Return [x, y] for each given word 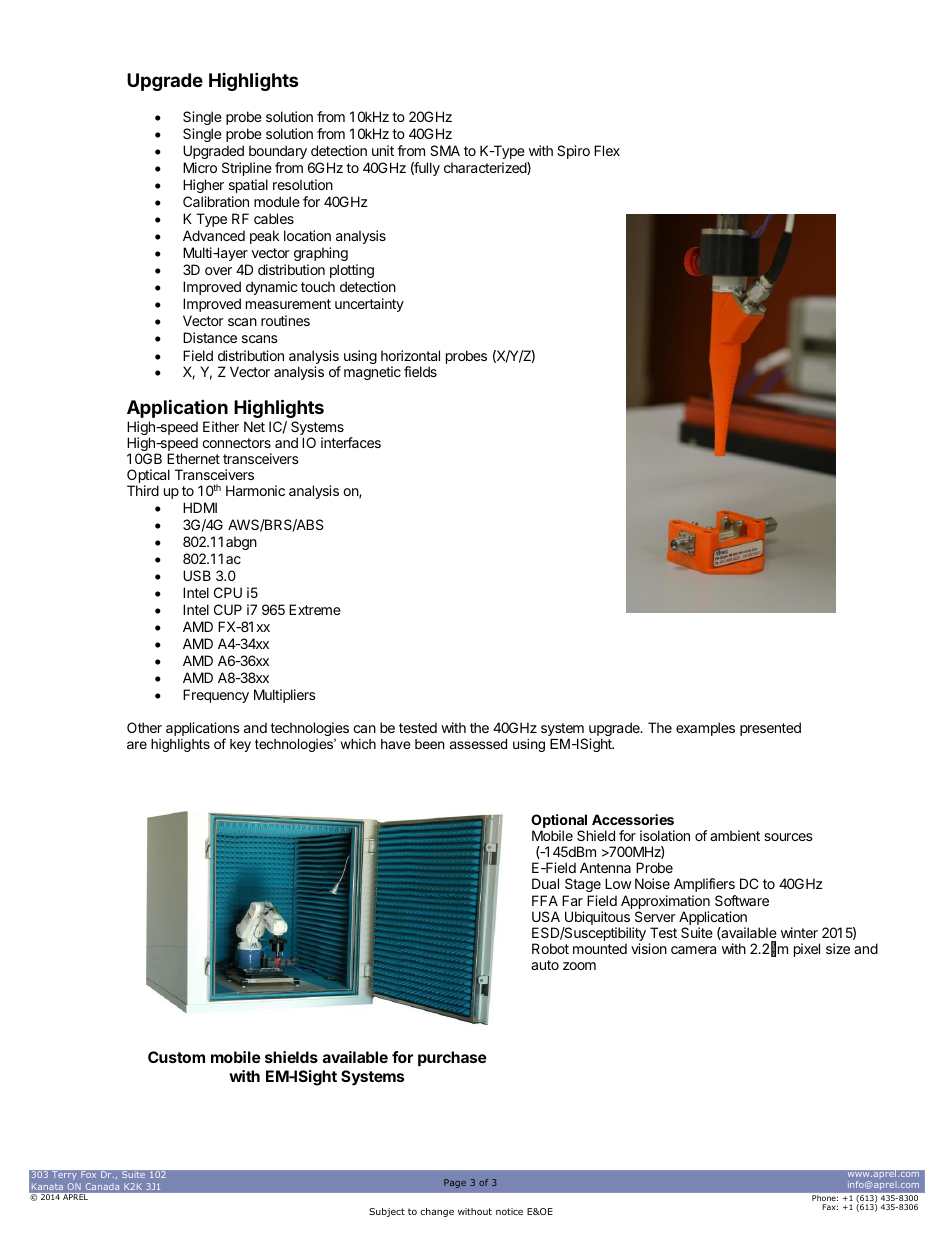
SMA [445, 150]
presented [770, 729]
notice [509, 1211]
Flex [607, 150]
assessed [478, 744]
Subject [387, 1212]
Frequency [216, 696]
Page [455, 1183]
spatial [248, 186]
